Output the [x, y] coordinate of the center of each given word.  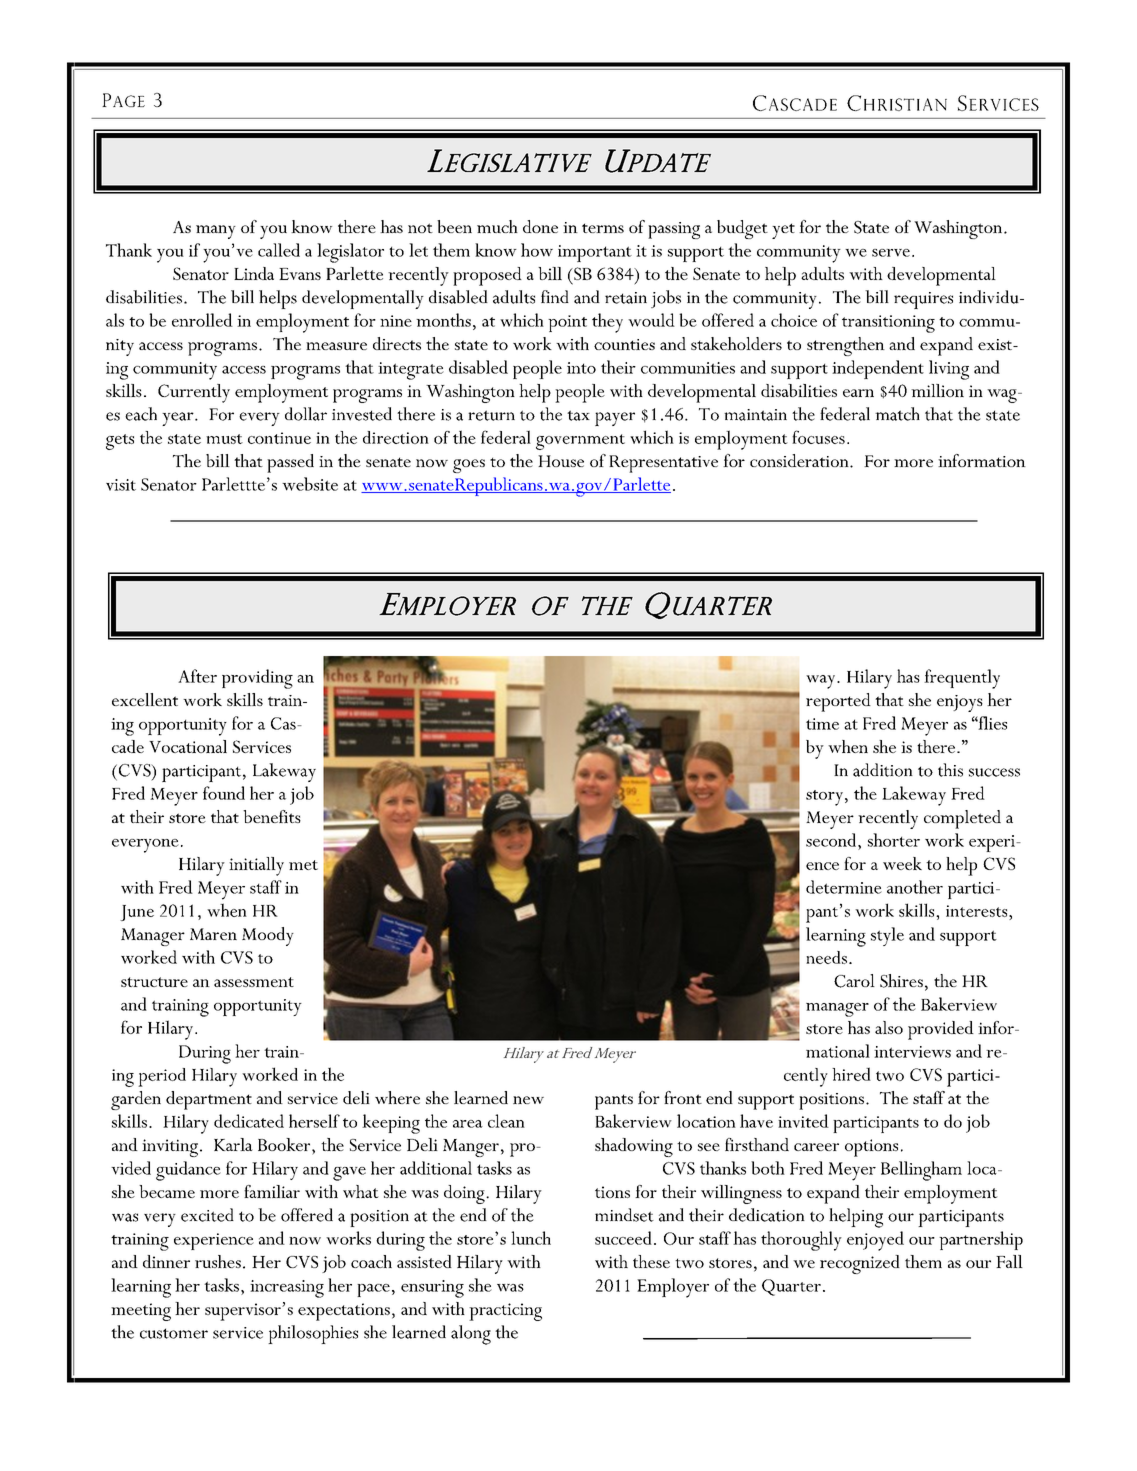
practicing [505, 1312]
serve [891, 253]
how [537, 250]
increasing [287, 1289]
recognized [860, 1264]
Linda [254, 273]
